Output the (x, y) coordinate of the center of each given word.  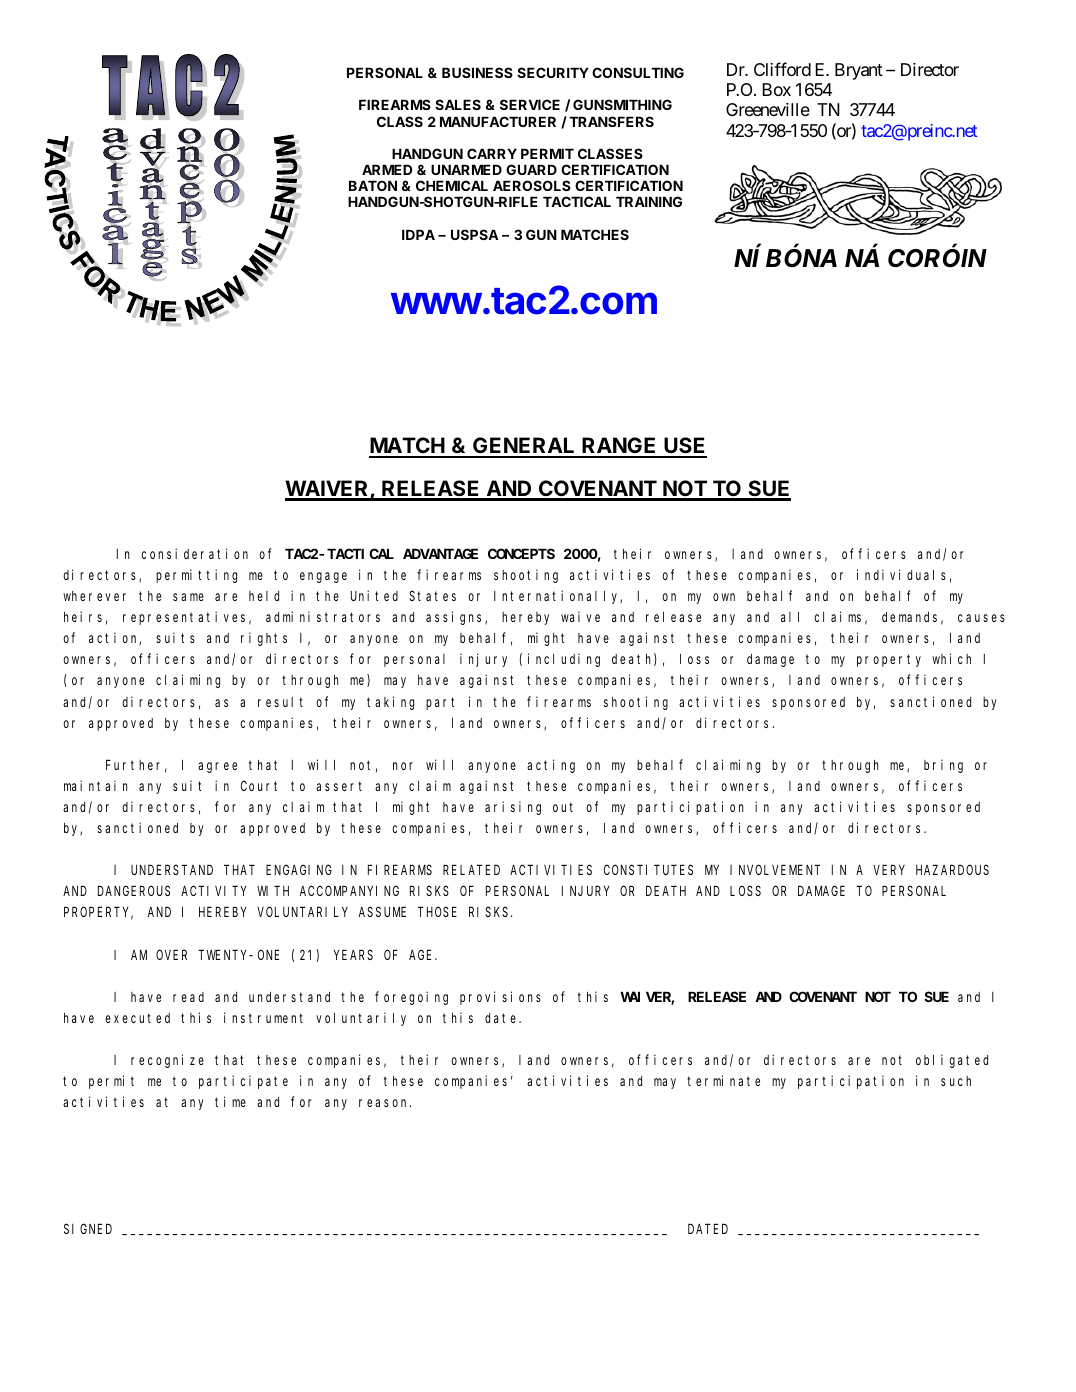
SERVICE (530, 104)
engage (323, 577)
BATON (373, 185)
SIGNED (88, 1229)
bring (943, 766)
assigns (456, 618)
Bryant (859, 71)
